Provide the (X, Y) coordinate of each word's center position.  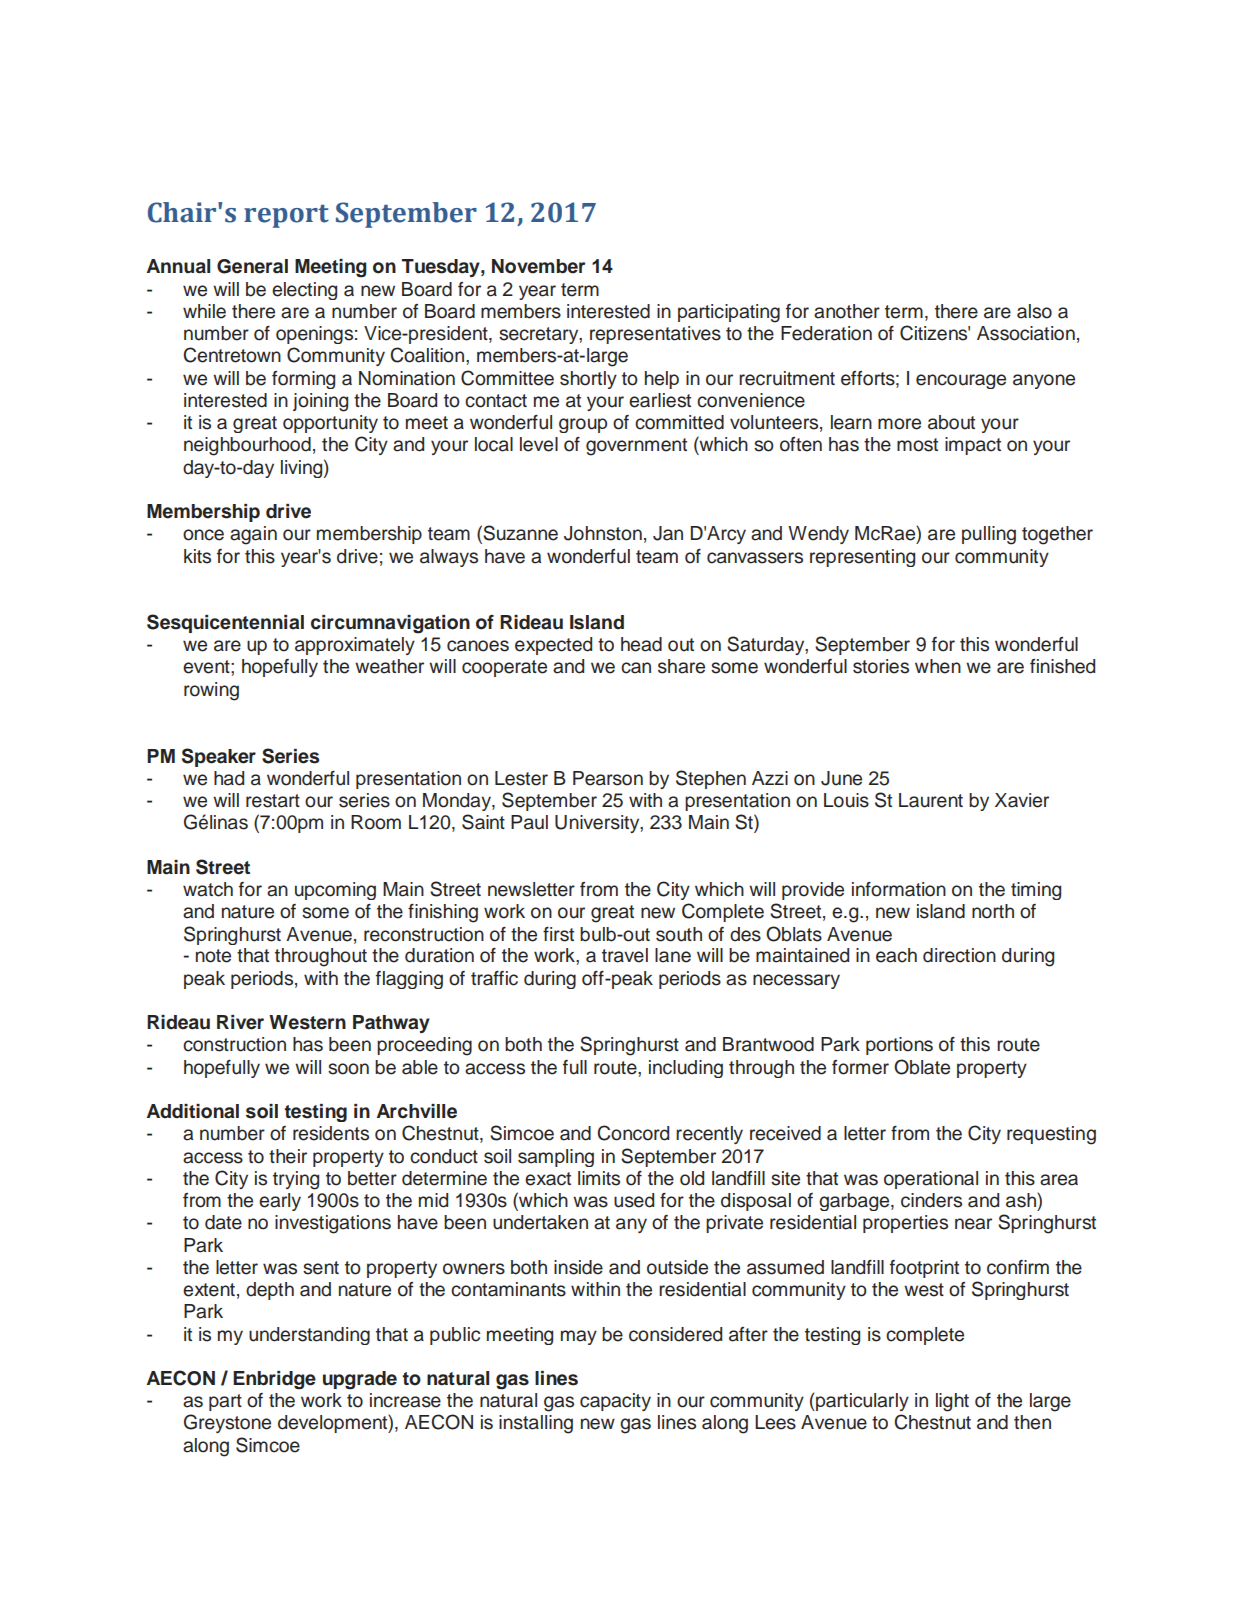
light (952, 1402)
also (1034, 311)
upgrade (360, 1380)
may (579, 1337)
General (252, 266)
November (538, 266)
